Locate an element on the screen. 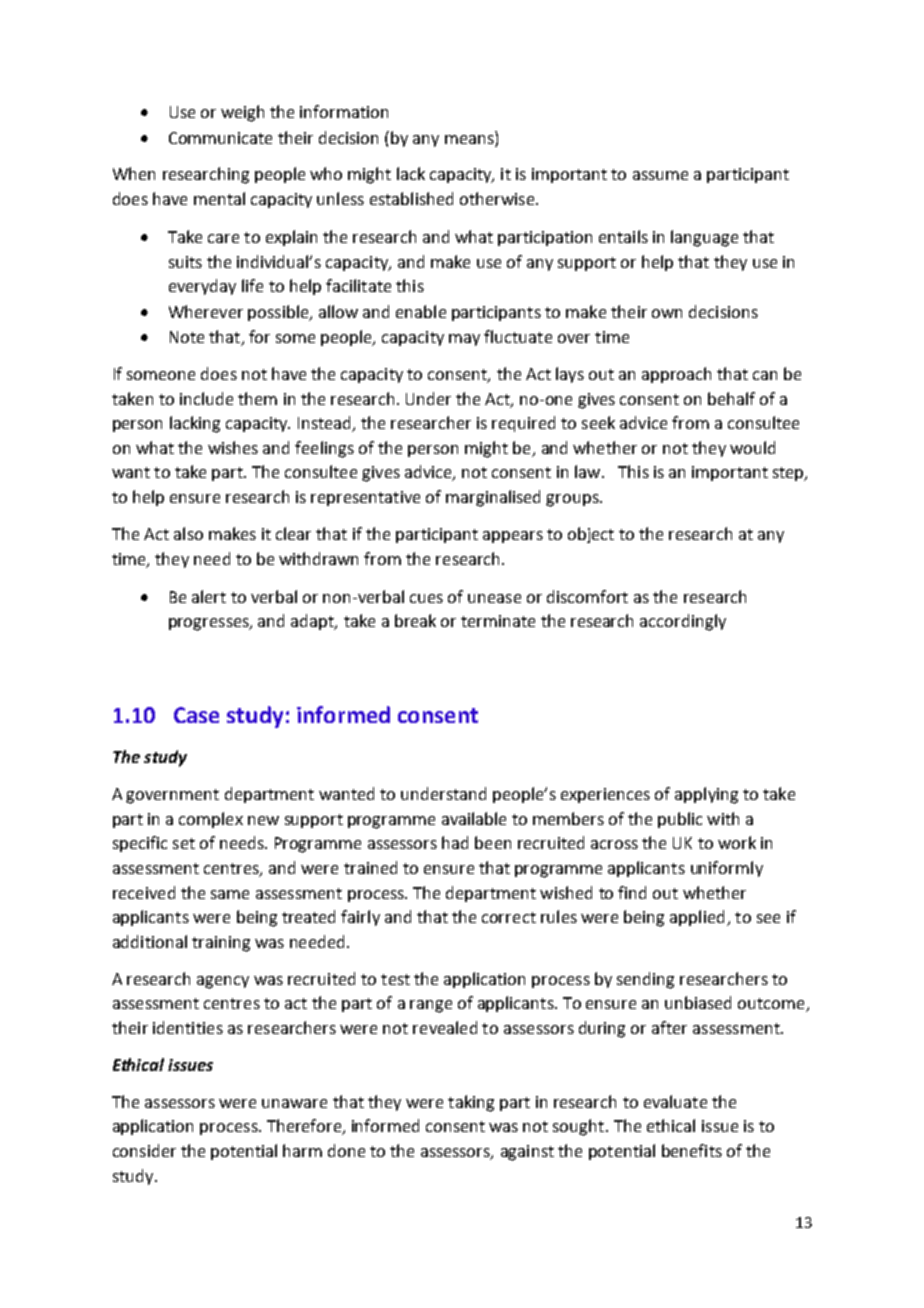 This screenshot has height=1308, width=924. complex is located at coordinates (211, 820).
